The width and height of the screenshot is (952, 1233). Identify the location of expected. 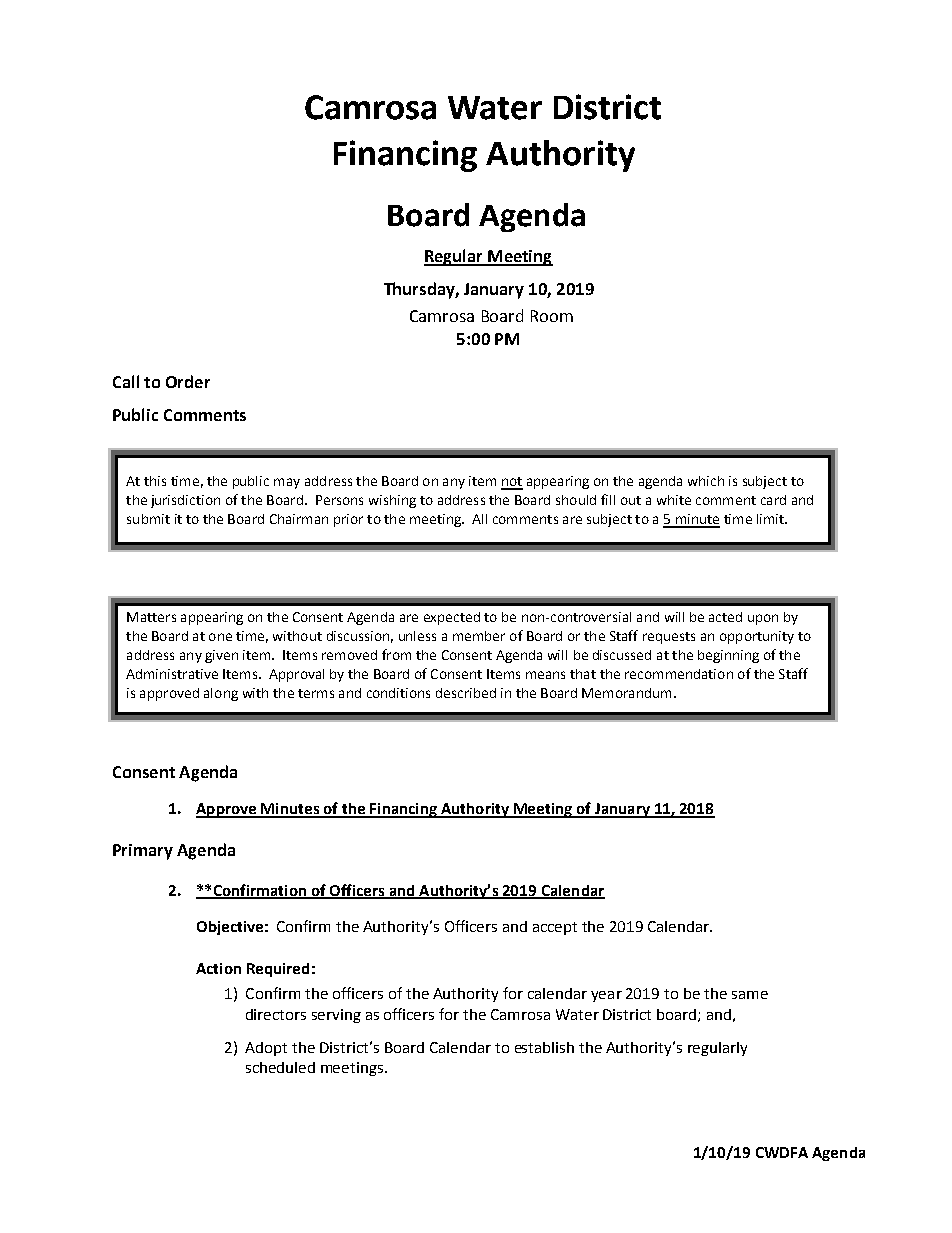
(452, 618).
